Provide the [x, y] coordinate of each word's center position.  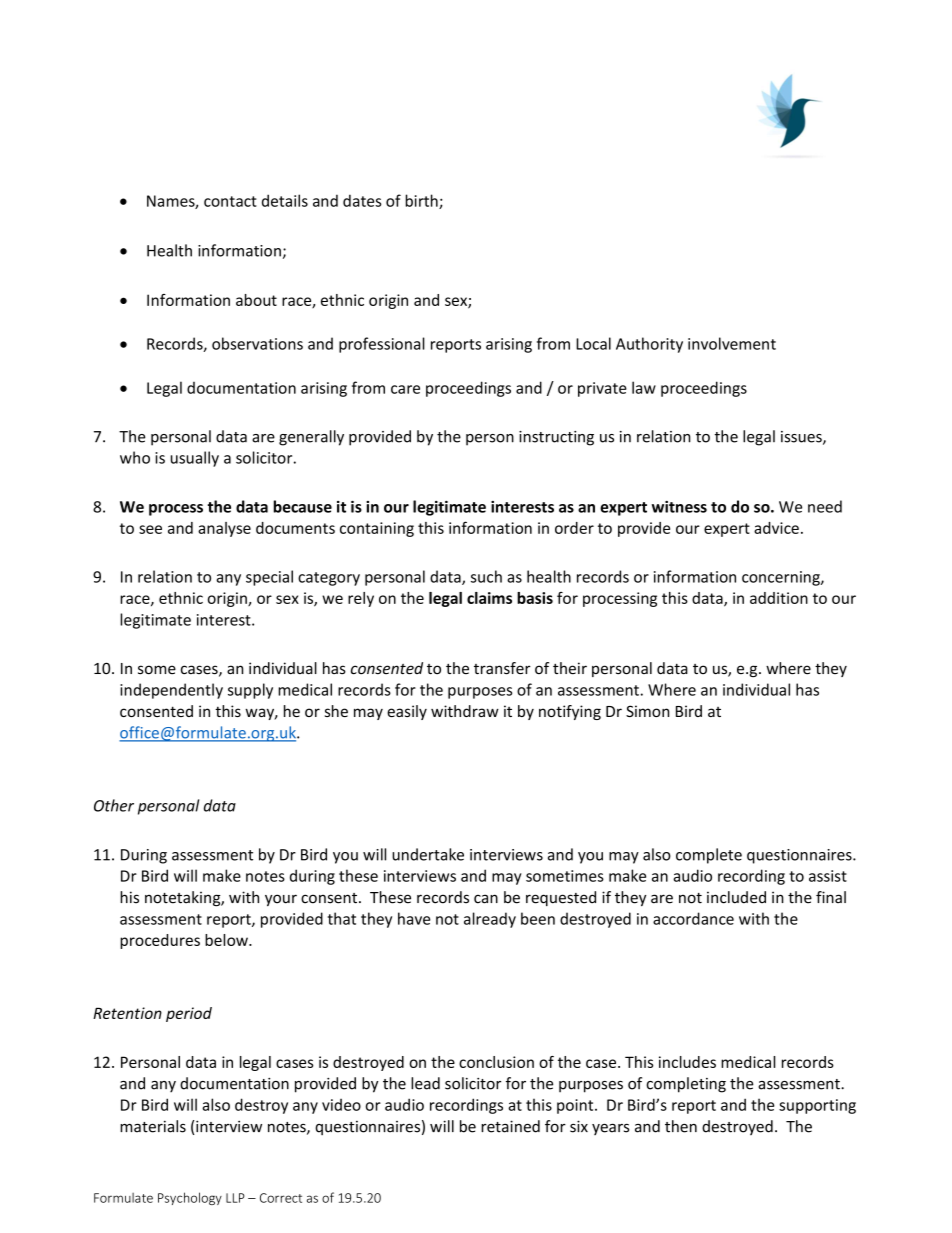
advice [776, 528]
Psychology [190, 1198]
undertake [428, 854]
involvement [732, 343]
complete [709, 856]
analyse [224, 529]
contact [230, 201]
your [281, 900]
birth [422, 201]
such [486, 576]
